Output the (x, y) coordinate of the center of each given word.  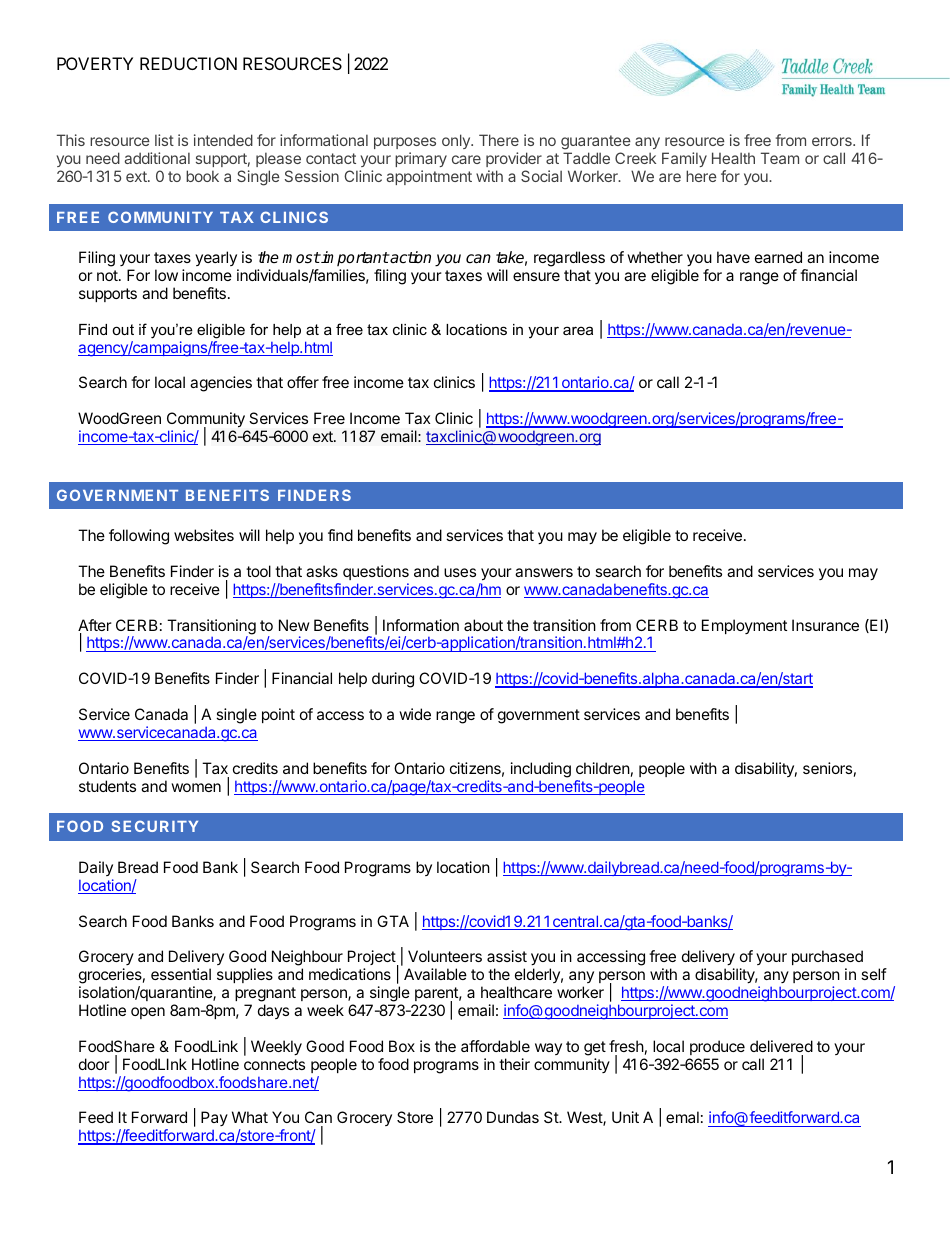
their (514, 1064)
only (457, 141)
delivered (781, 1046)
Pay (214, 1118)
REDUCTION (188, 63)
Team (780, 158)
